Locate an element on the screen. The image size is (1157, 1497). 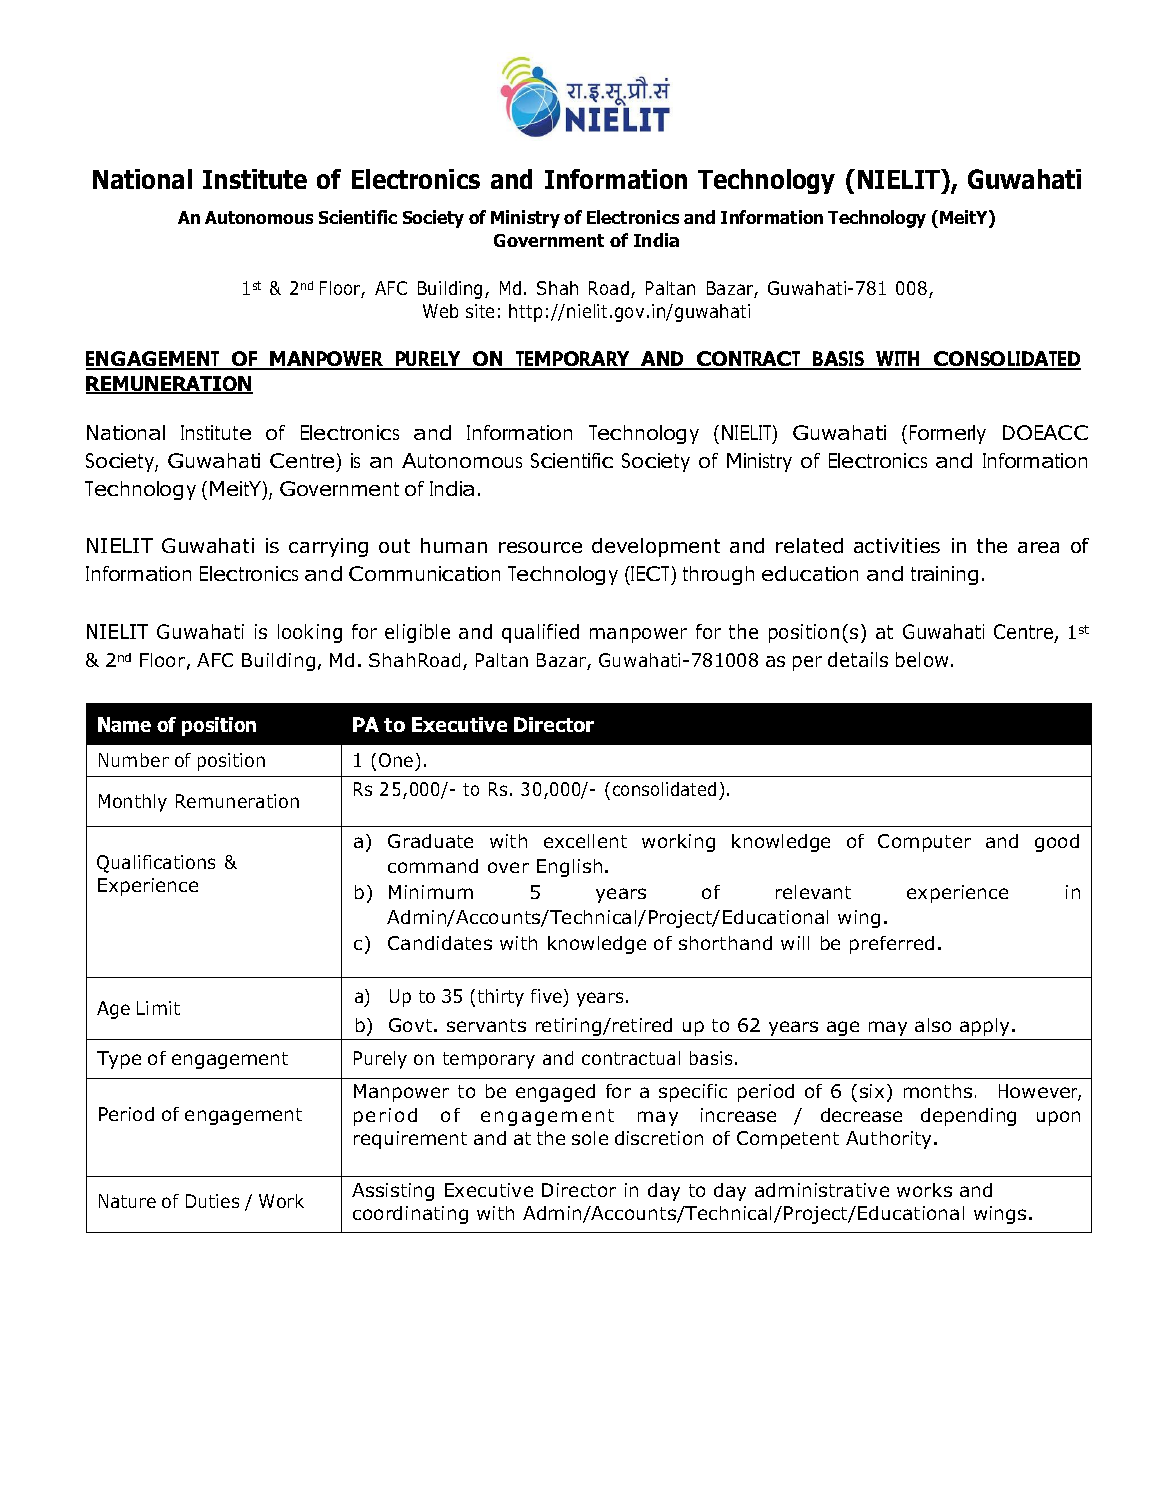
Web is located at coordinates (440, 311).
